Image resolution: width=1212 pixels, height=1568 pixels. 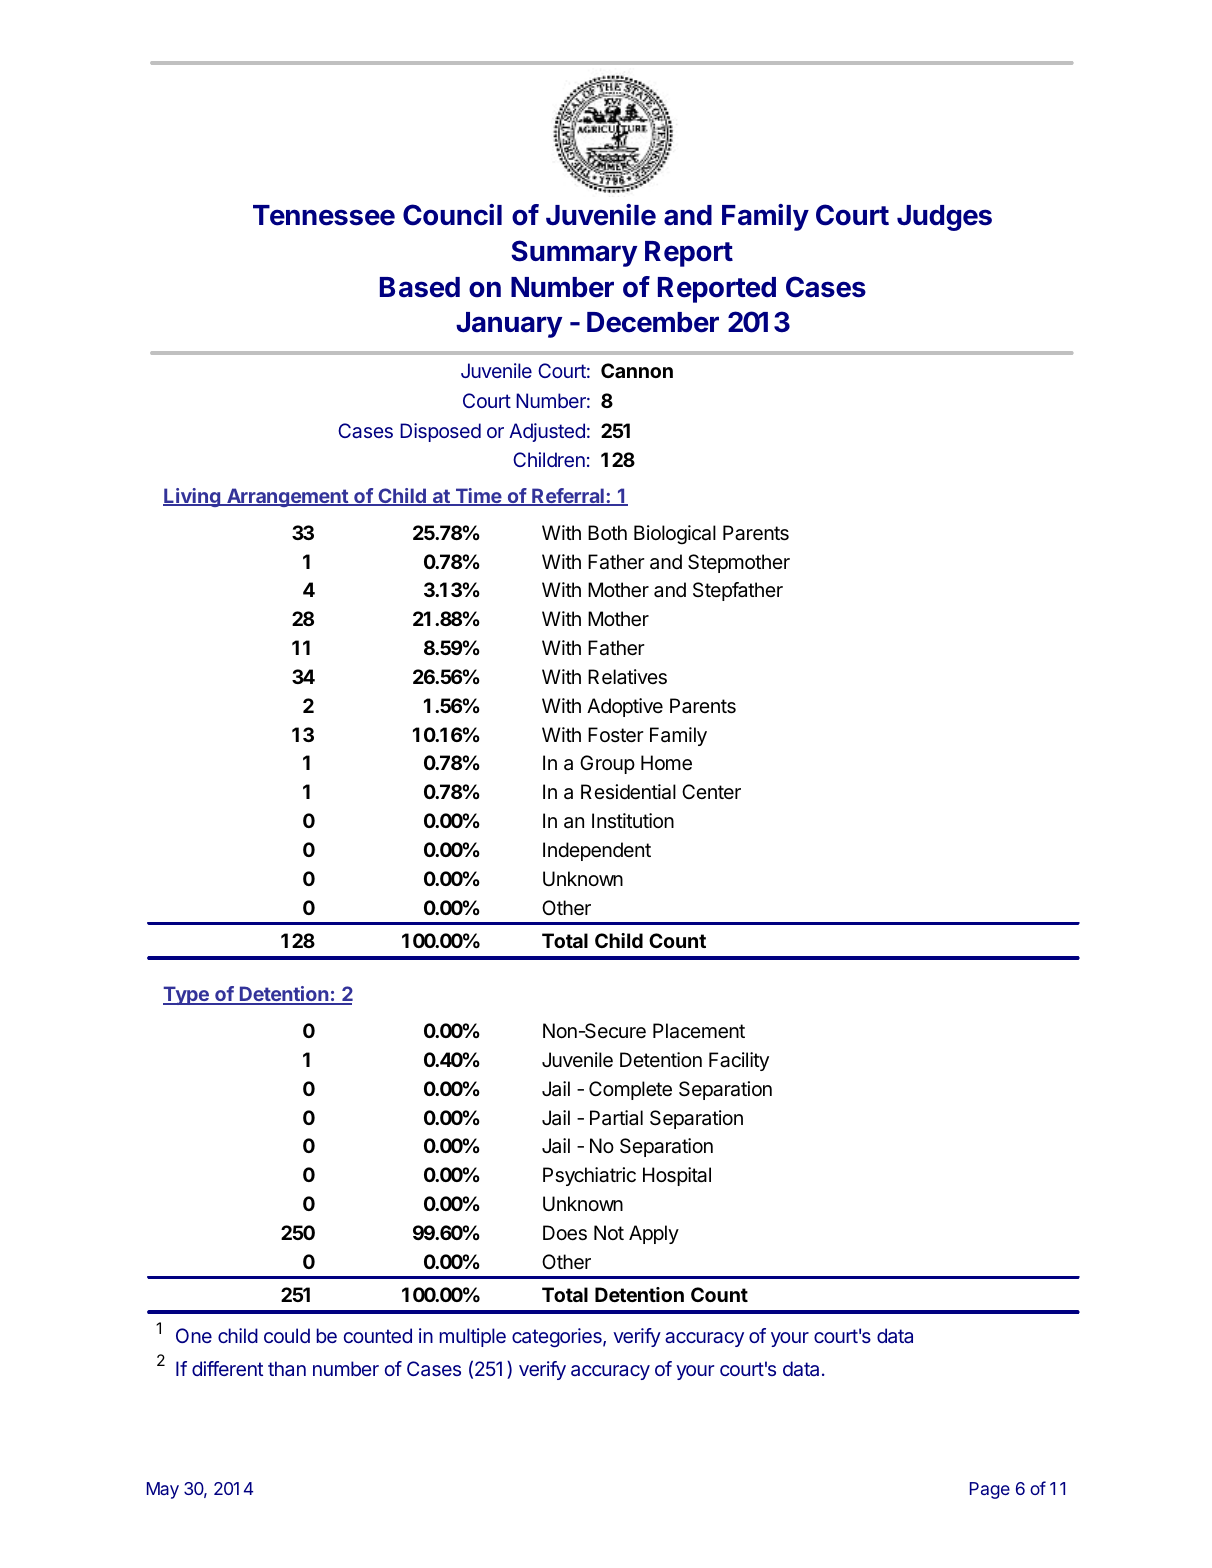 What do you see at coordinates (944, 218) in the document?
I see `Judges` at bounding box center [944, 218].
